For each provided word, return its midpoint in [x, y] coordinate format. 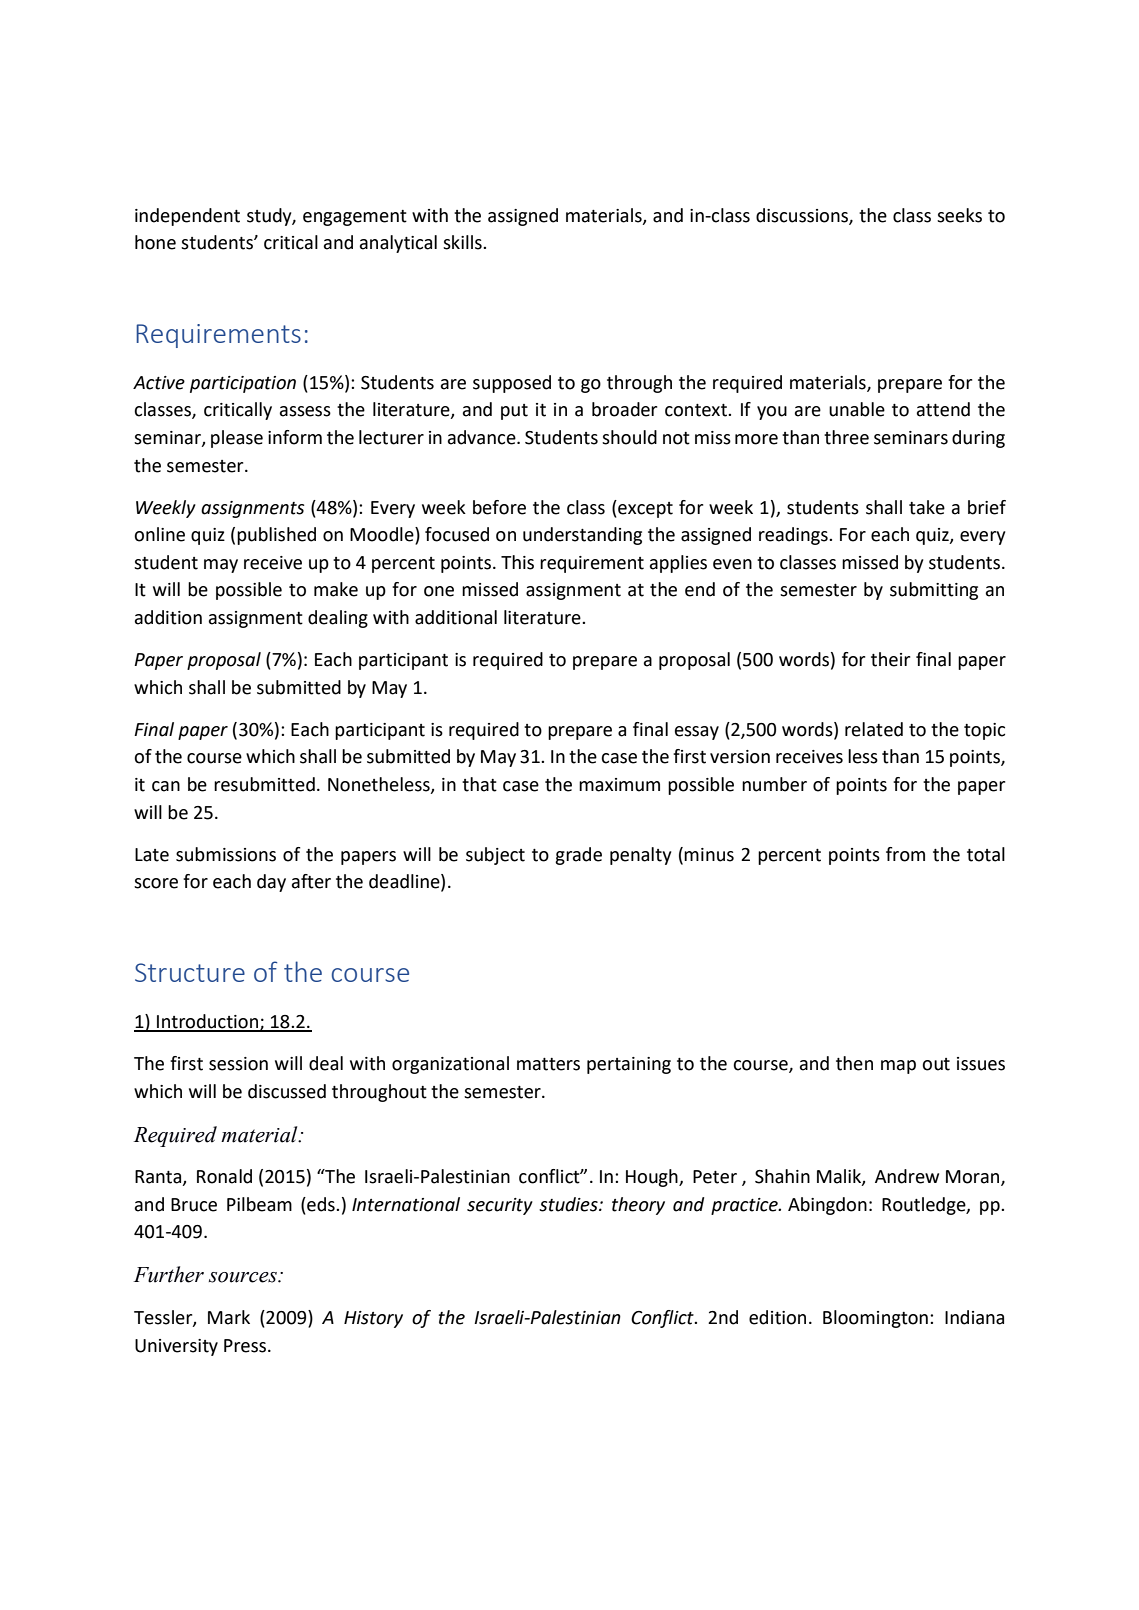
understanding [582, 536]
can [166, 786]
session [238, 1064]
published [276, 536]
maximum [619, 785]
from [905, 854]
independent [187, 217]
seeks [959, 215]
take [927, 507]
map [898, 1067]
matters [548, 1064]
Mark [229, 1317]
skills [463, 242]
